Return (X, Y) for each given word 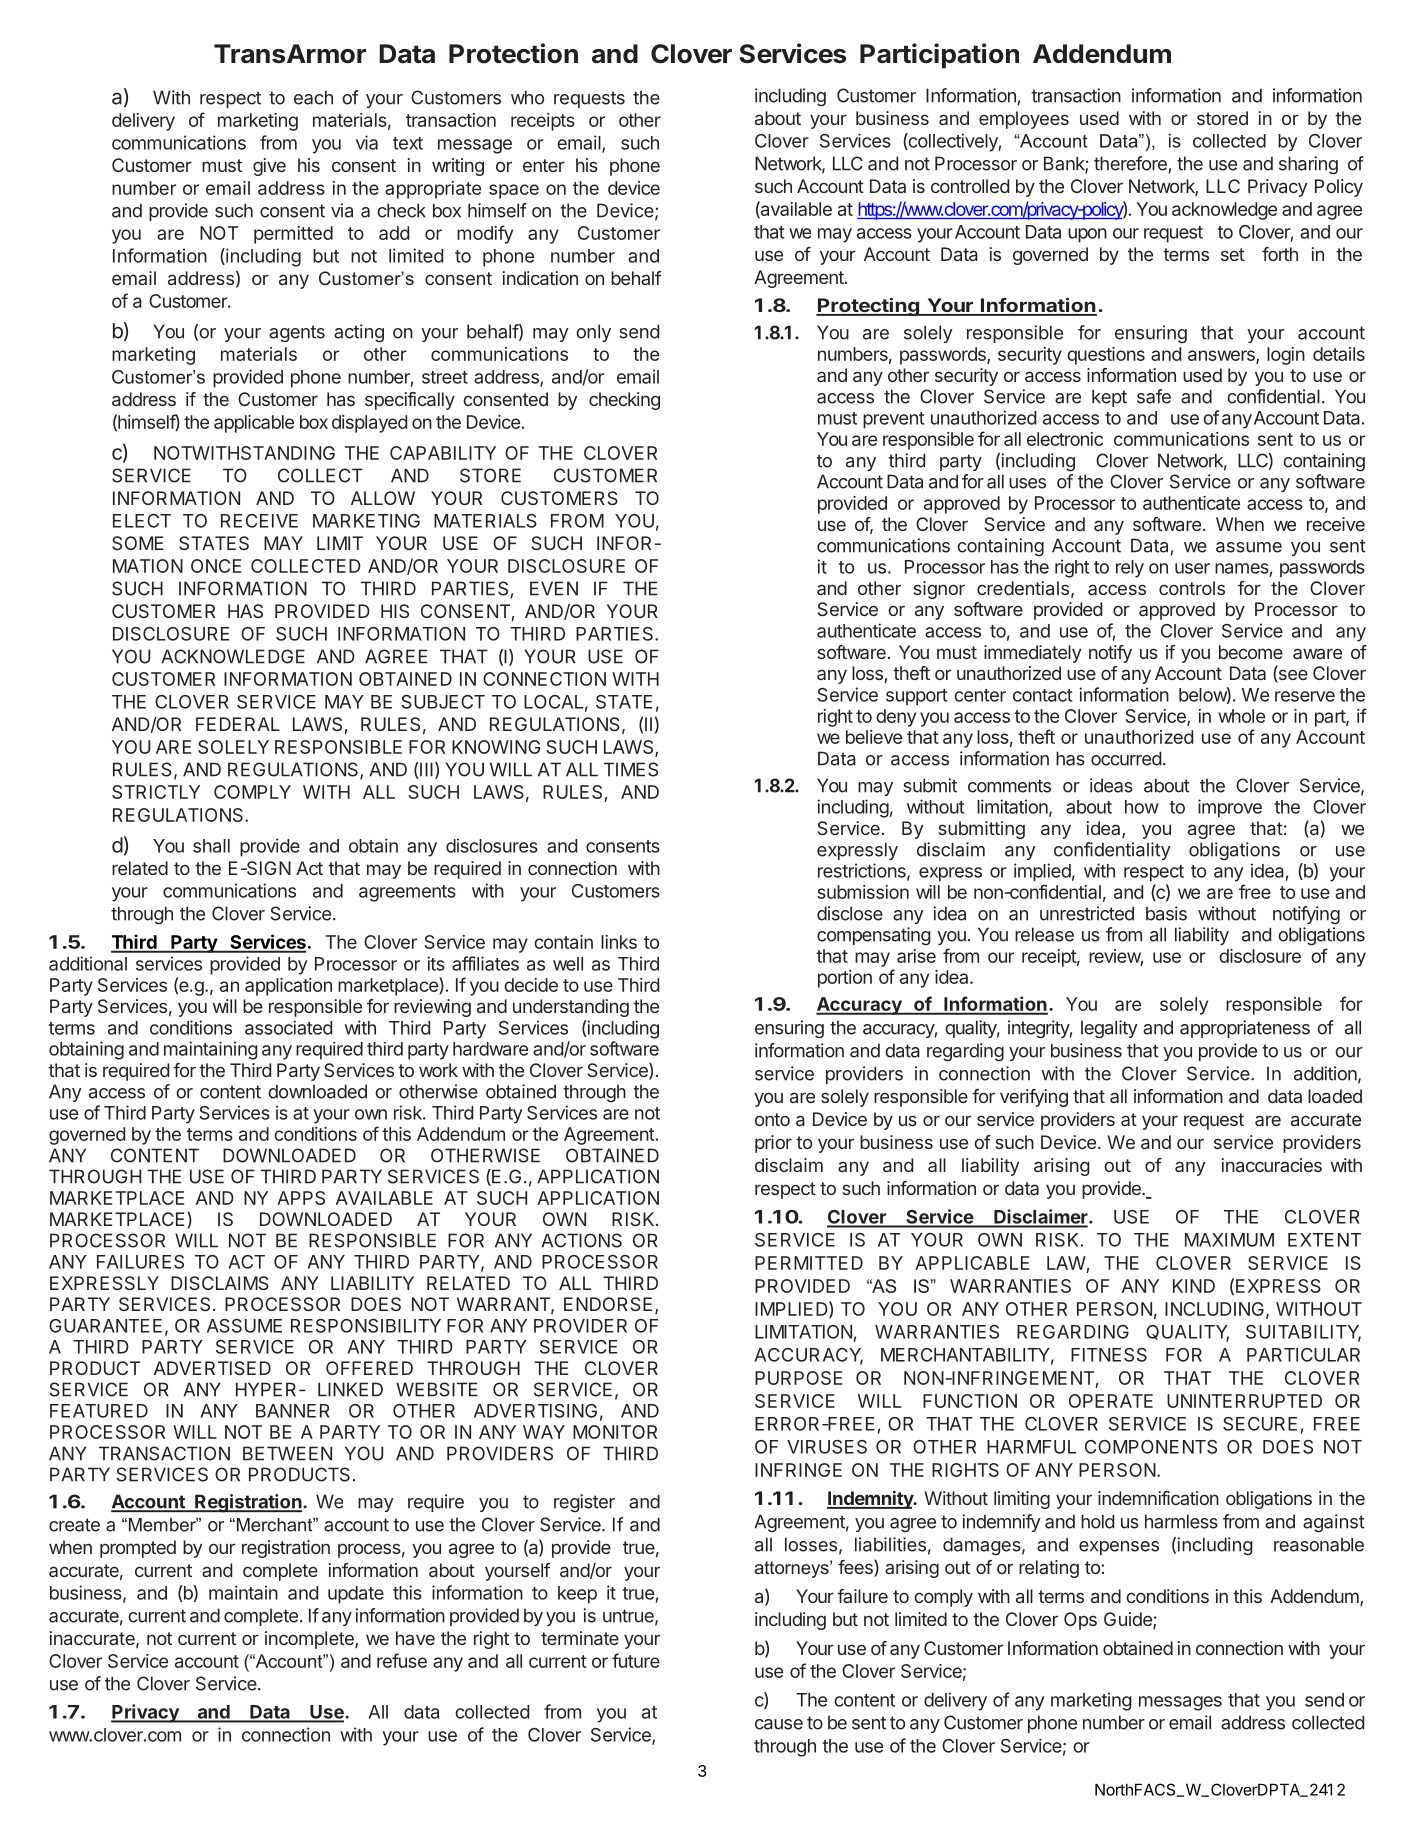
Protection (513, 53)
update (356, 1595)
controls (1192, 588)
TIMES (631, 769)
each (313, 97)
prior (773, 1144)
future (636, 1660)
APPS (301, 1198)
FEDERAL (238, 724)
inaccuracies (1272, 1165)
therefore (1130, 163)
